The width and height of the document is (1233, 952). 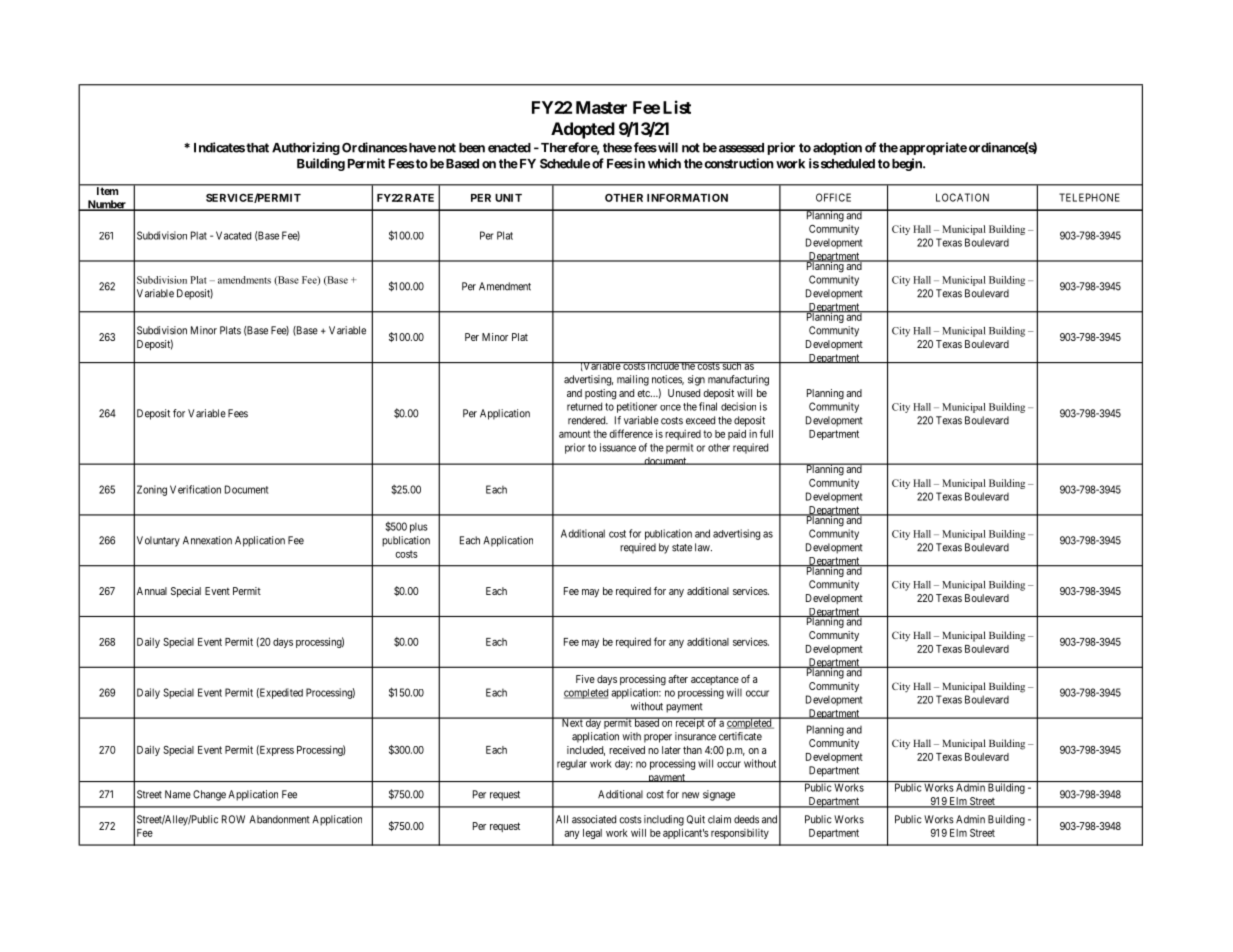 I want to click on Adopted, so click(x=583, y=130).
